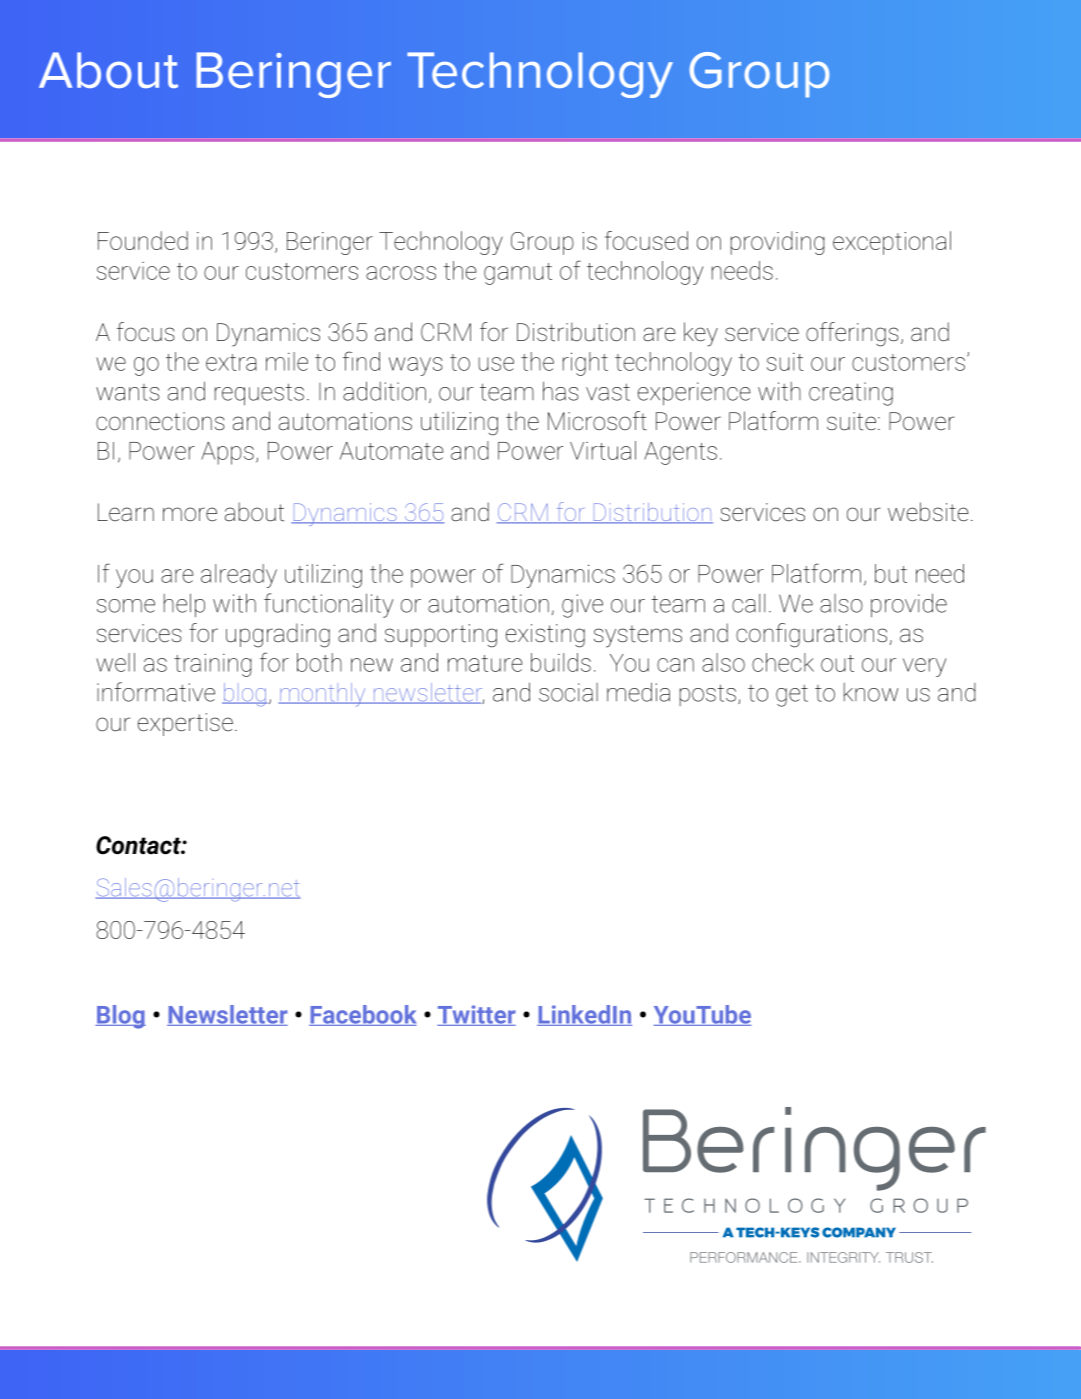 This screenshot has width=1081, height=1399. What do you see at coordinates (184, 605) in the screenshot?
I see `help` at bounding box center [184, 605].
